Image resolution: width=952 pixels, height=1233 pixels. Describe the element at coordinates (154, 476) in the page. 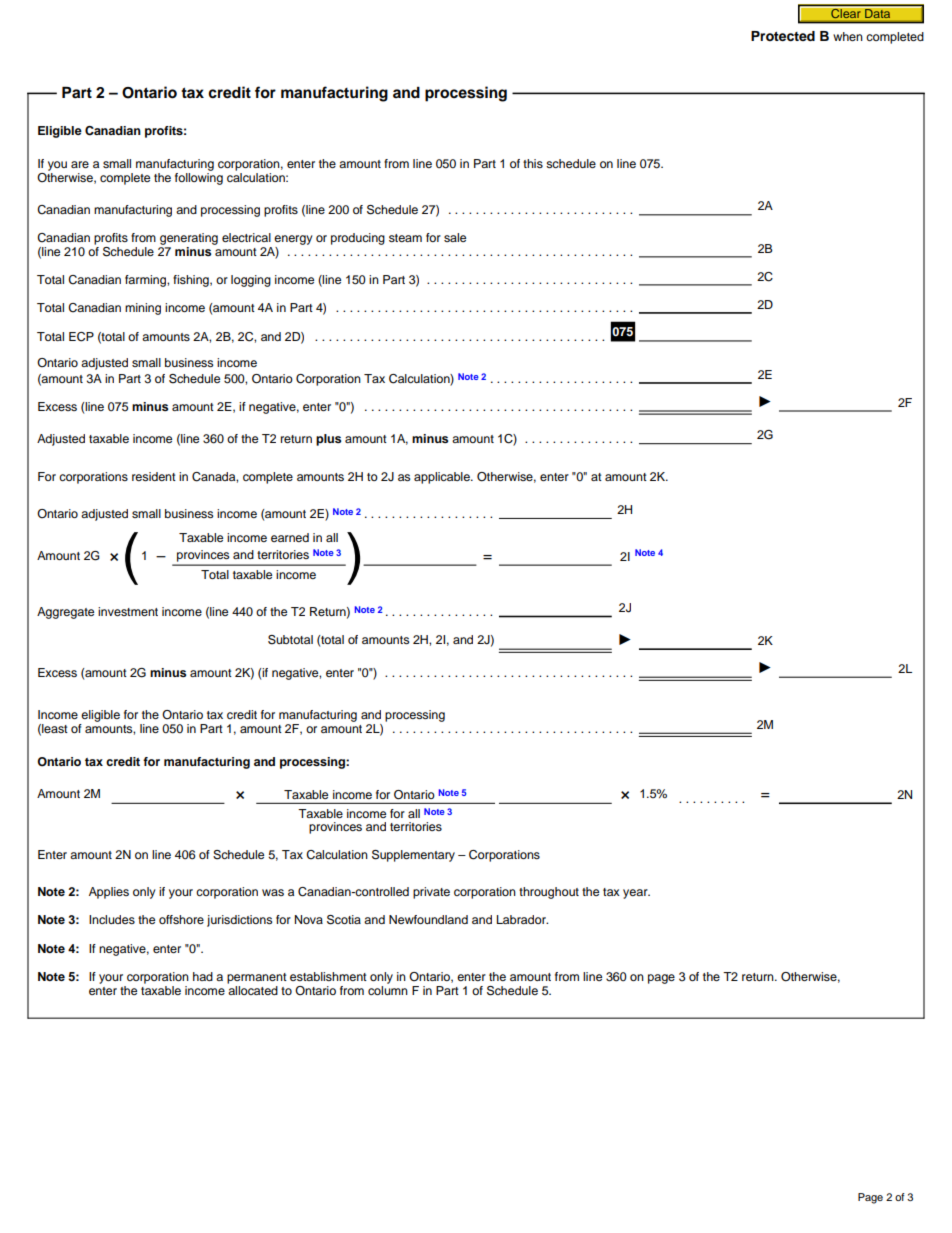

I see `resident` at that location.
